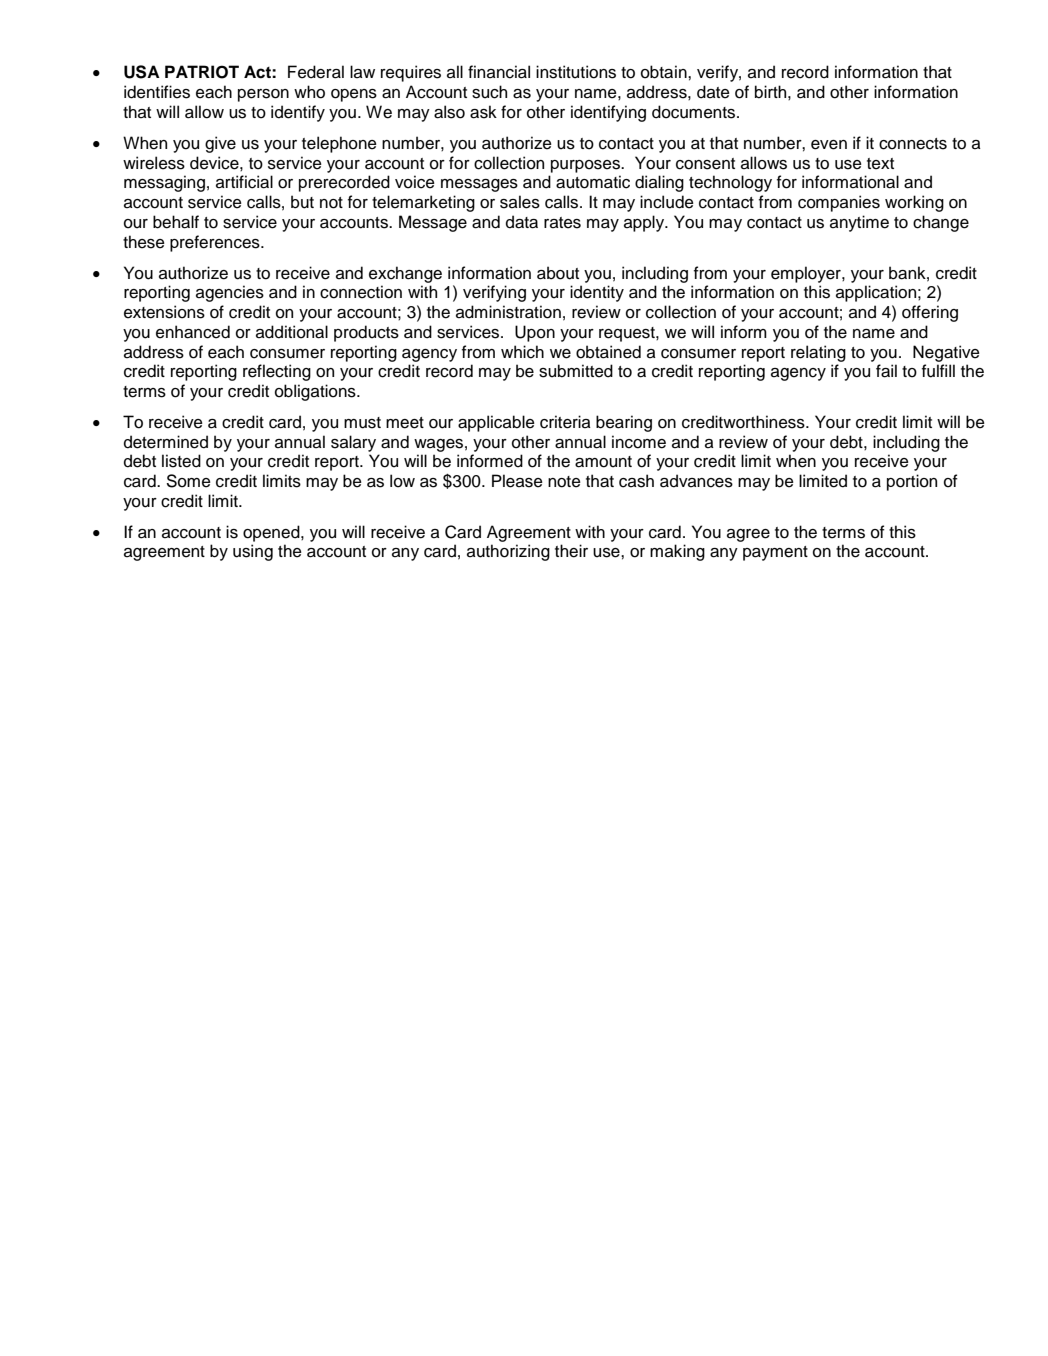  I want to click on opened, so click(272, 533).
